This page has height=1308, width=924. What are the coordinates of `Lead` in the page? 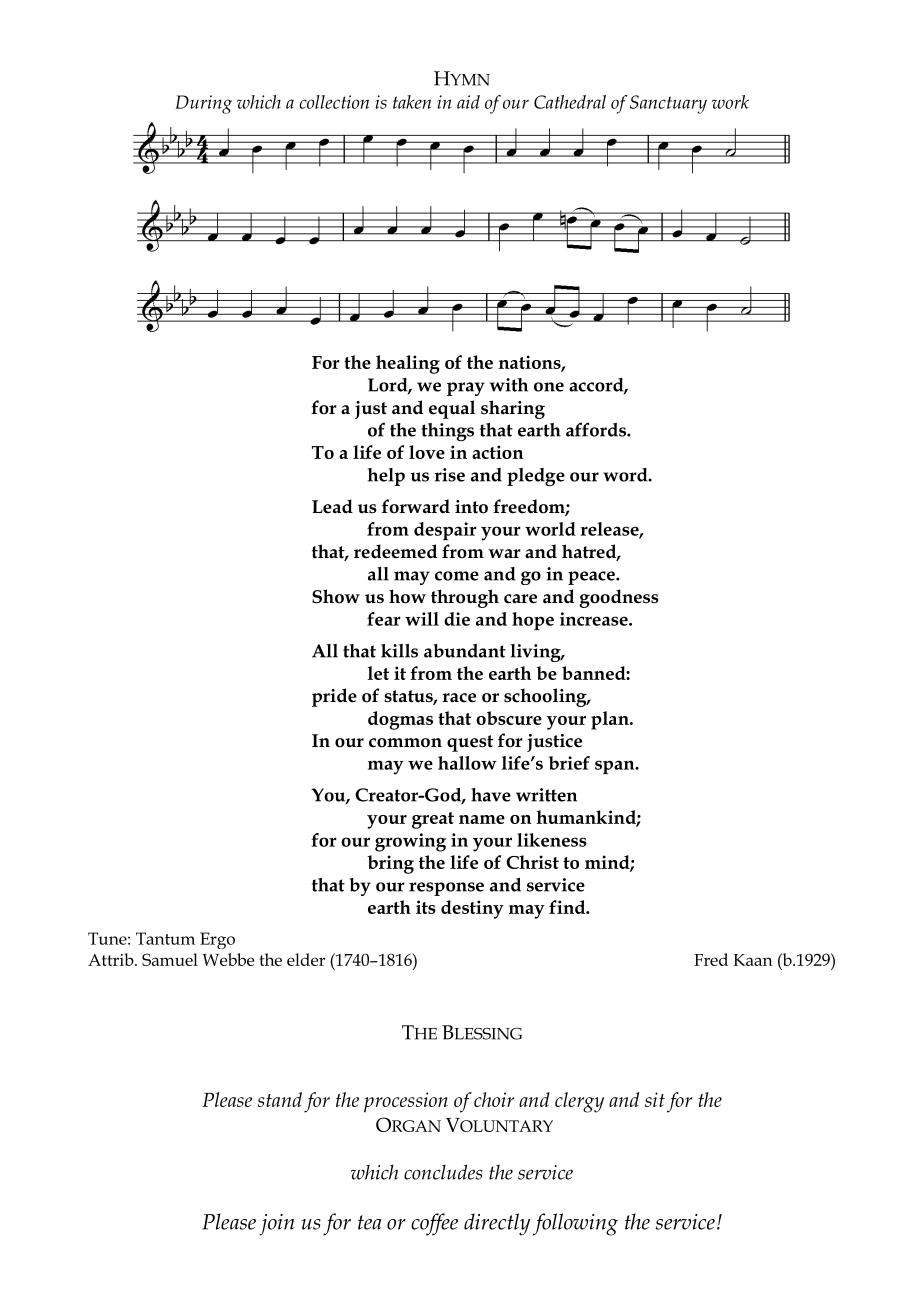 It's located at (332, 506).
